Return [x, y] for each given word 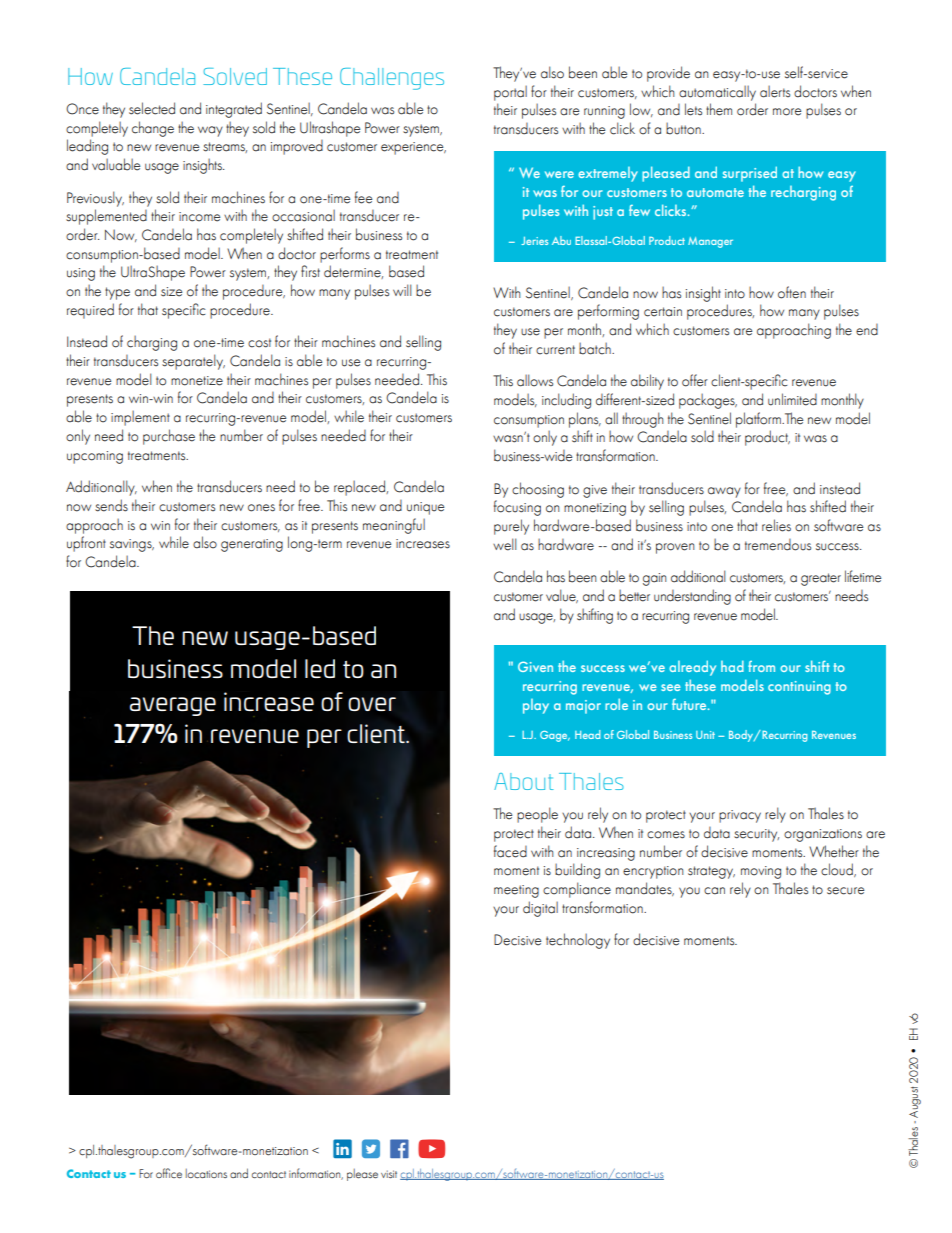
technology [578, 941]
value [562, 596]
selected [152, 108]
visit [389, 1174]
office [169, 1173]
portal [510, 93]
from [761, 666]
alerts [775, 92]
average [173, 706]
